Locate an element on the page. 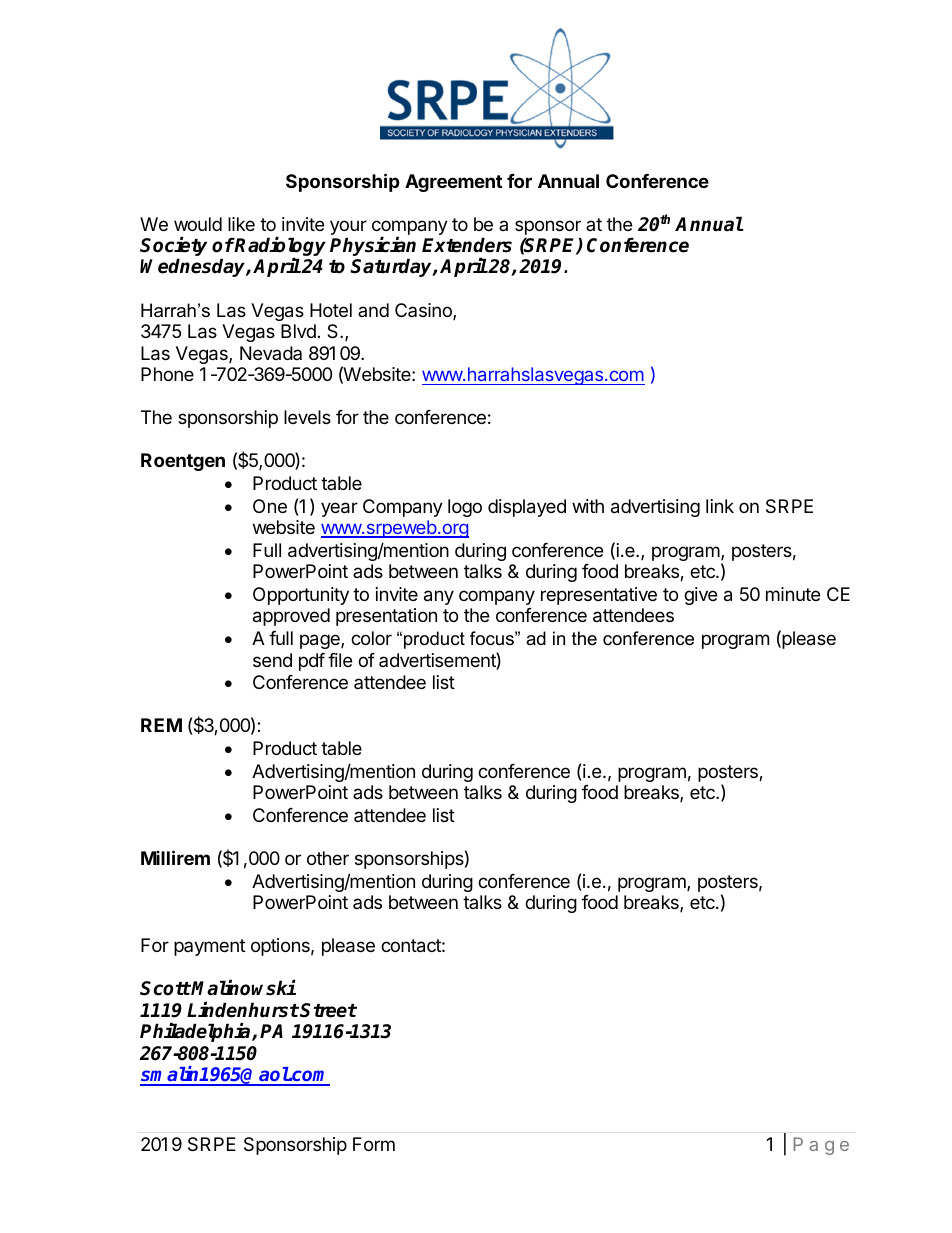 The width and height of the document is (952, 1233). year is located at coordinates (339, 509).
